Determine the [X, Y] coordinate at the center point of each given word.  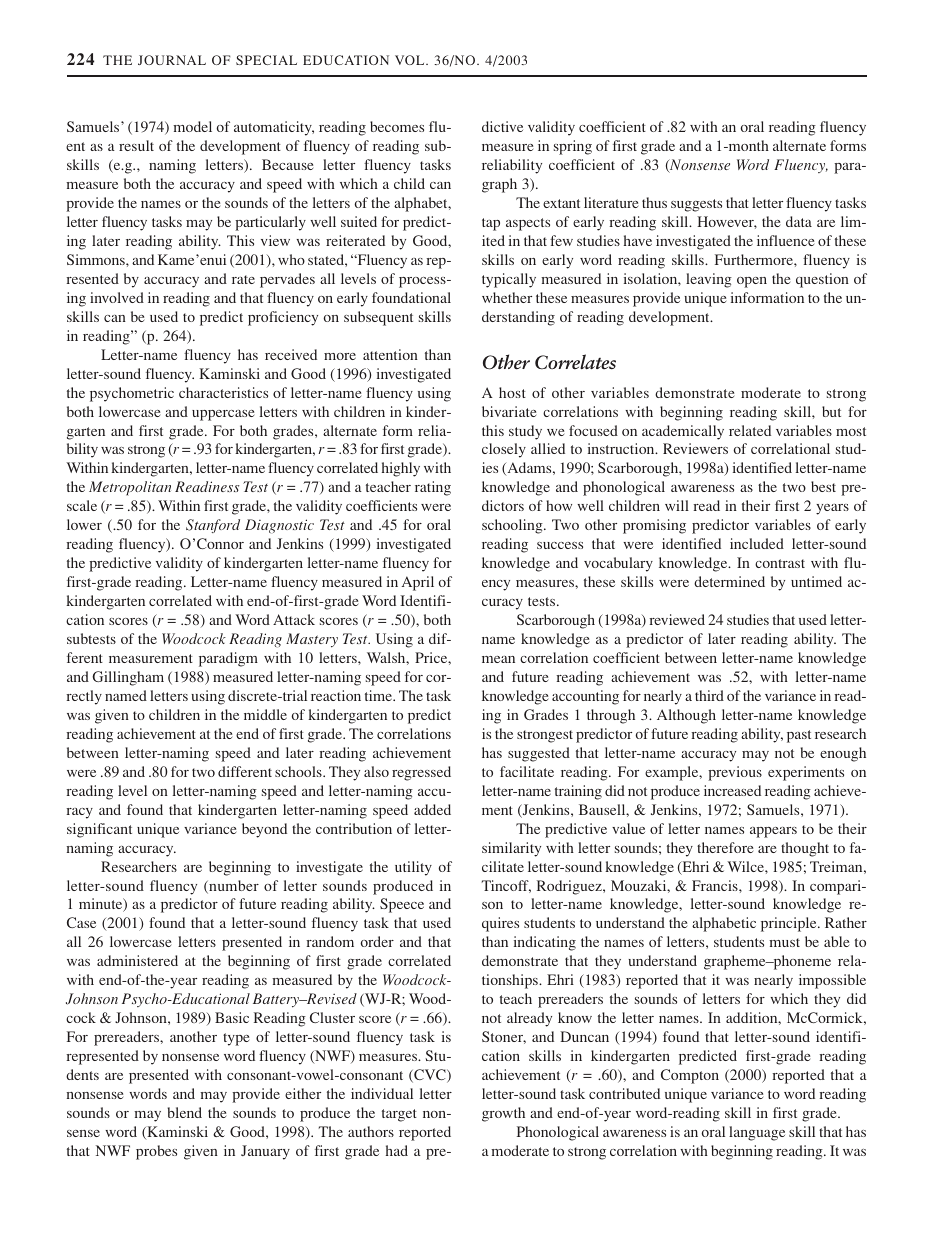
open [752, 282]
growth [503, 1114]
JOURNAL [172, 60]
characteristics [223, 392]
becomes [397, 126]
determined [729, 581]
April [418, 583]
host [512, 392]
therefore [725, 847]
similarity [511, 849]
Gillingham [128, 678]
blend [185, 1112]
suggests [696, 205]
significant [99, 830]
